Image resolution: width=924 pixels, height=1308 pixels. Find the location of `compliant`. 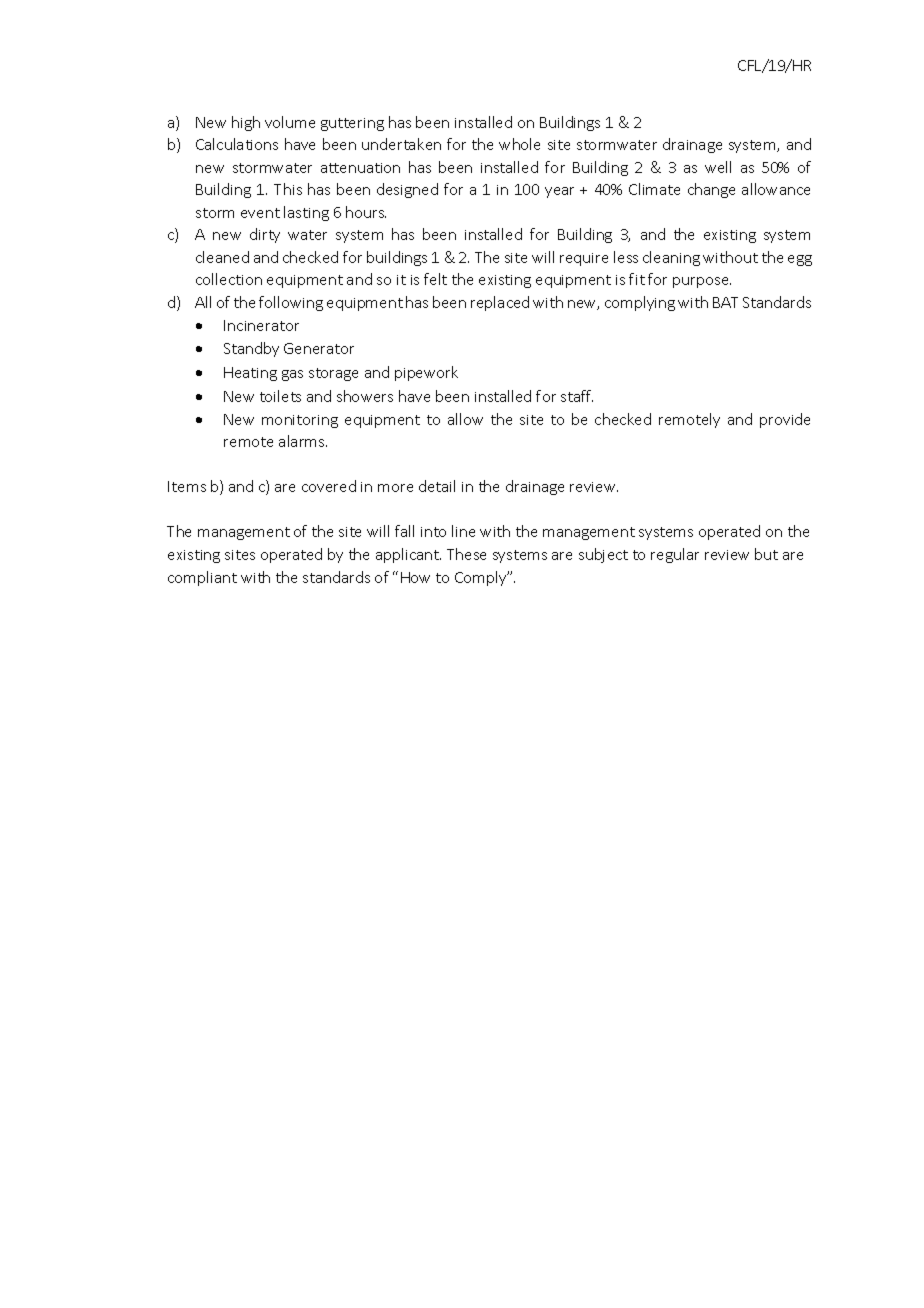

compliant is located at coordinates (202, 578).
